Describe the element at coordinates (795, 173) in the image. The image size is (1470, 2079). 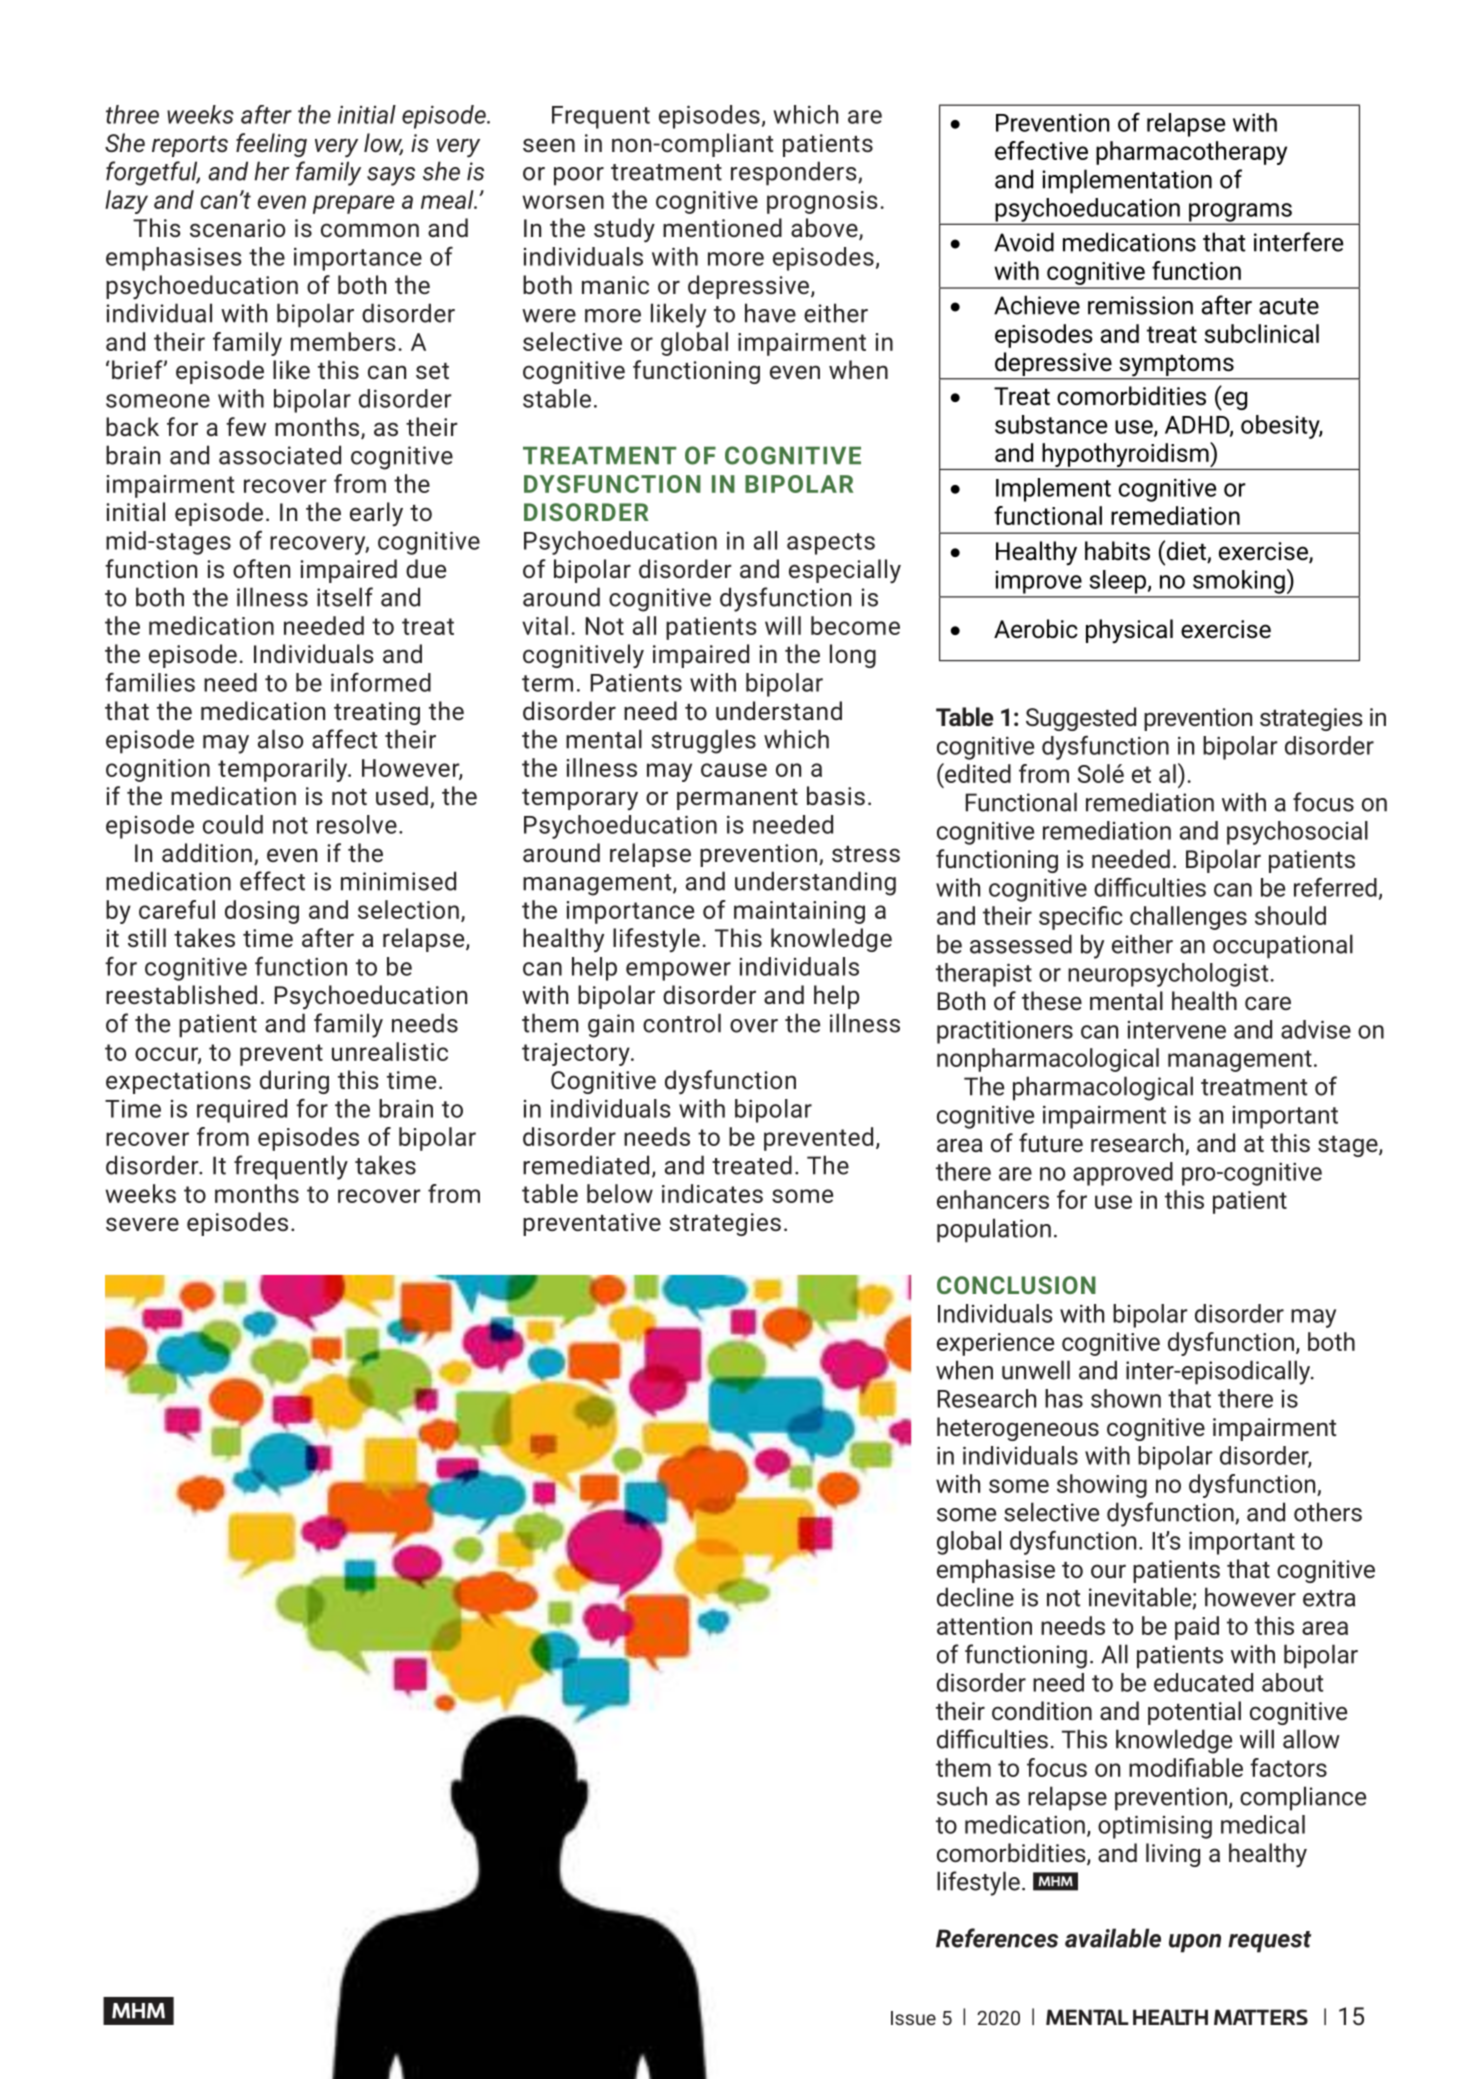
I see `responders` at that location.
